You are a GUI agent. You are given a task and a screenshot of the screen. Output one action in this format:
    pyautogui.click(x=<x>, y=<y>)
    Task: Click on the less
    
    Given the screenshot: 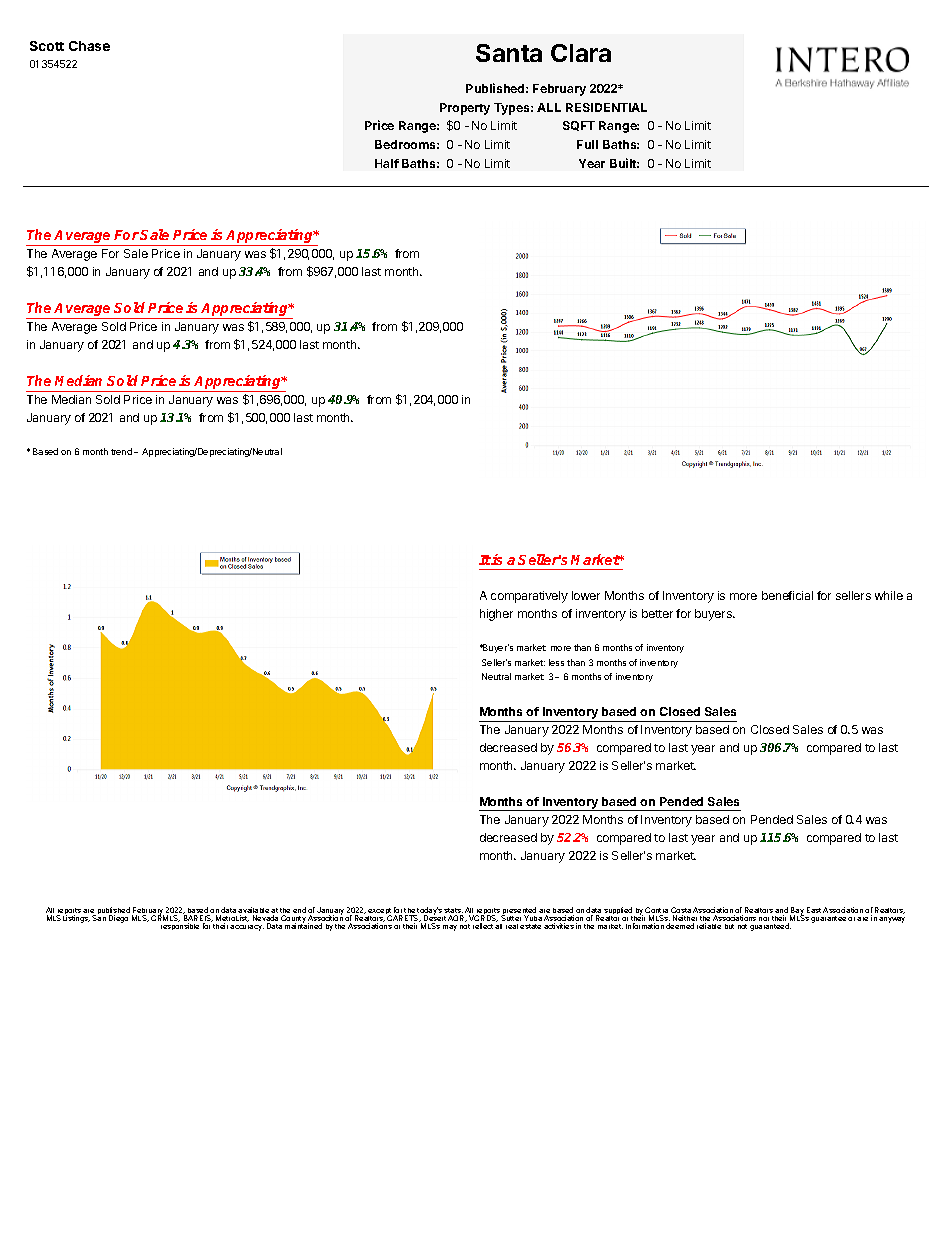 What is the action you would take?
    pyautogui.click(x=556, y=662)
